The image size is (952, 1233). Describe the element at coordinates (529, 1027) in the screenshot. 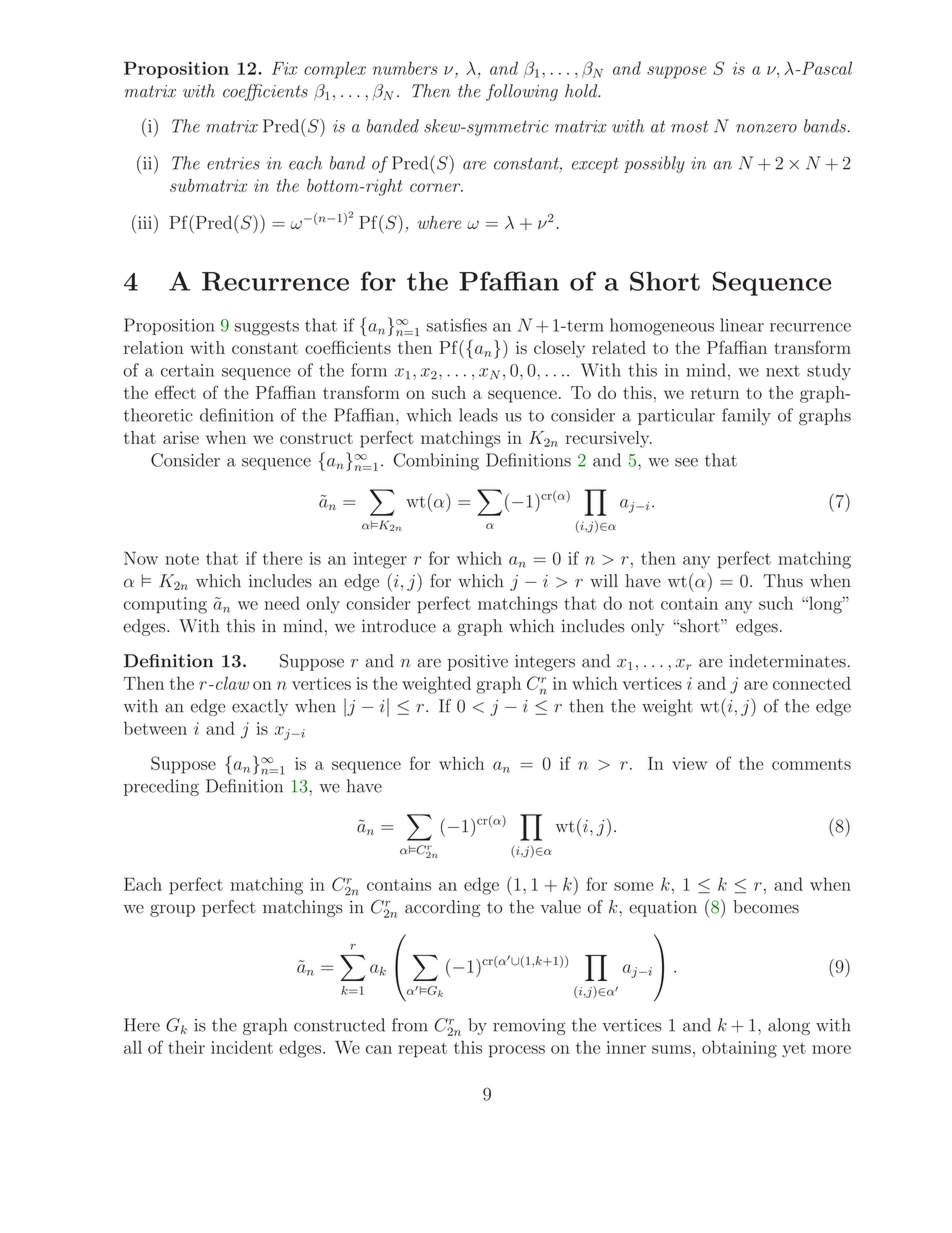

I see `removing` at that location.
